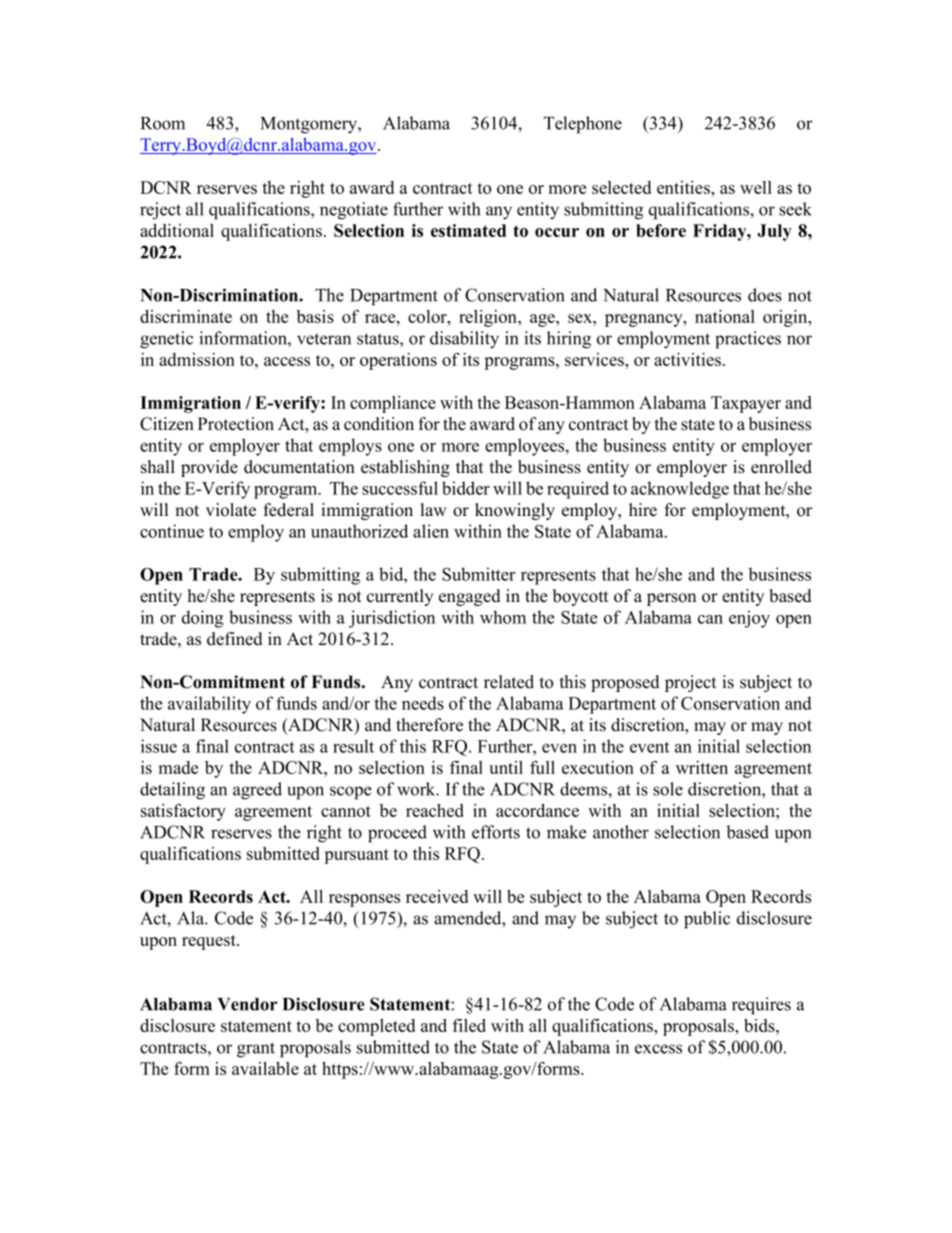 The height and width of the screenshot is (1233, 952). What do you see at coordinates (468, 230) in the screenshot?
I see `estimated` at bounding box center [468, 230].
